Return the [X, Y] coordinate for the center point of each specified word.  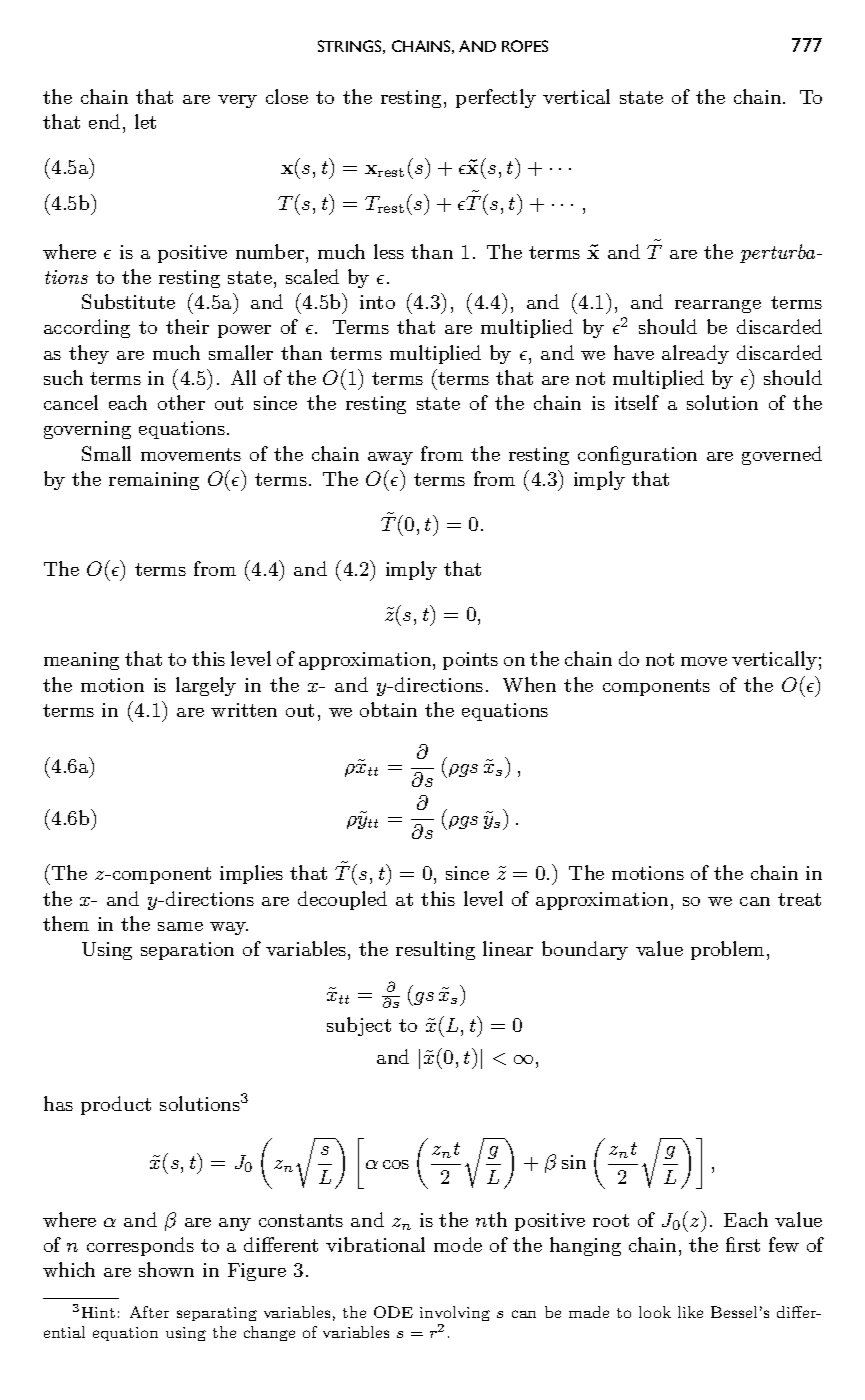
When [529, 684]
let [145, 121]
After [149, 1312]
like [690, 1312]
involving [455, 1315]
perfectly [496, 98]
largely [206, 686]
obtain [388, 709]
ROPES [525, 46]
